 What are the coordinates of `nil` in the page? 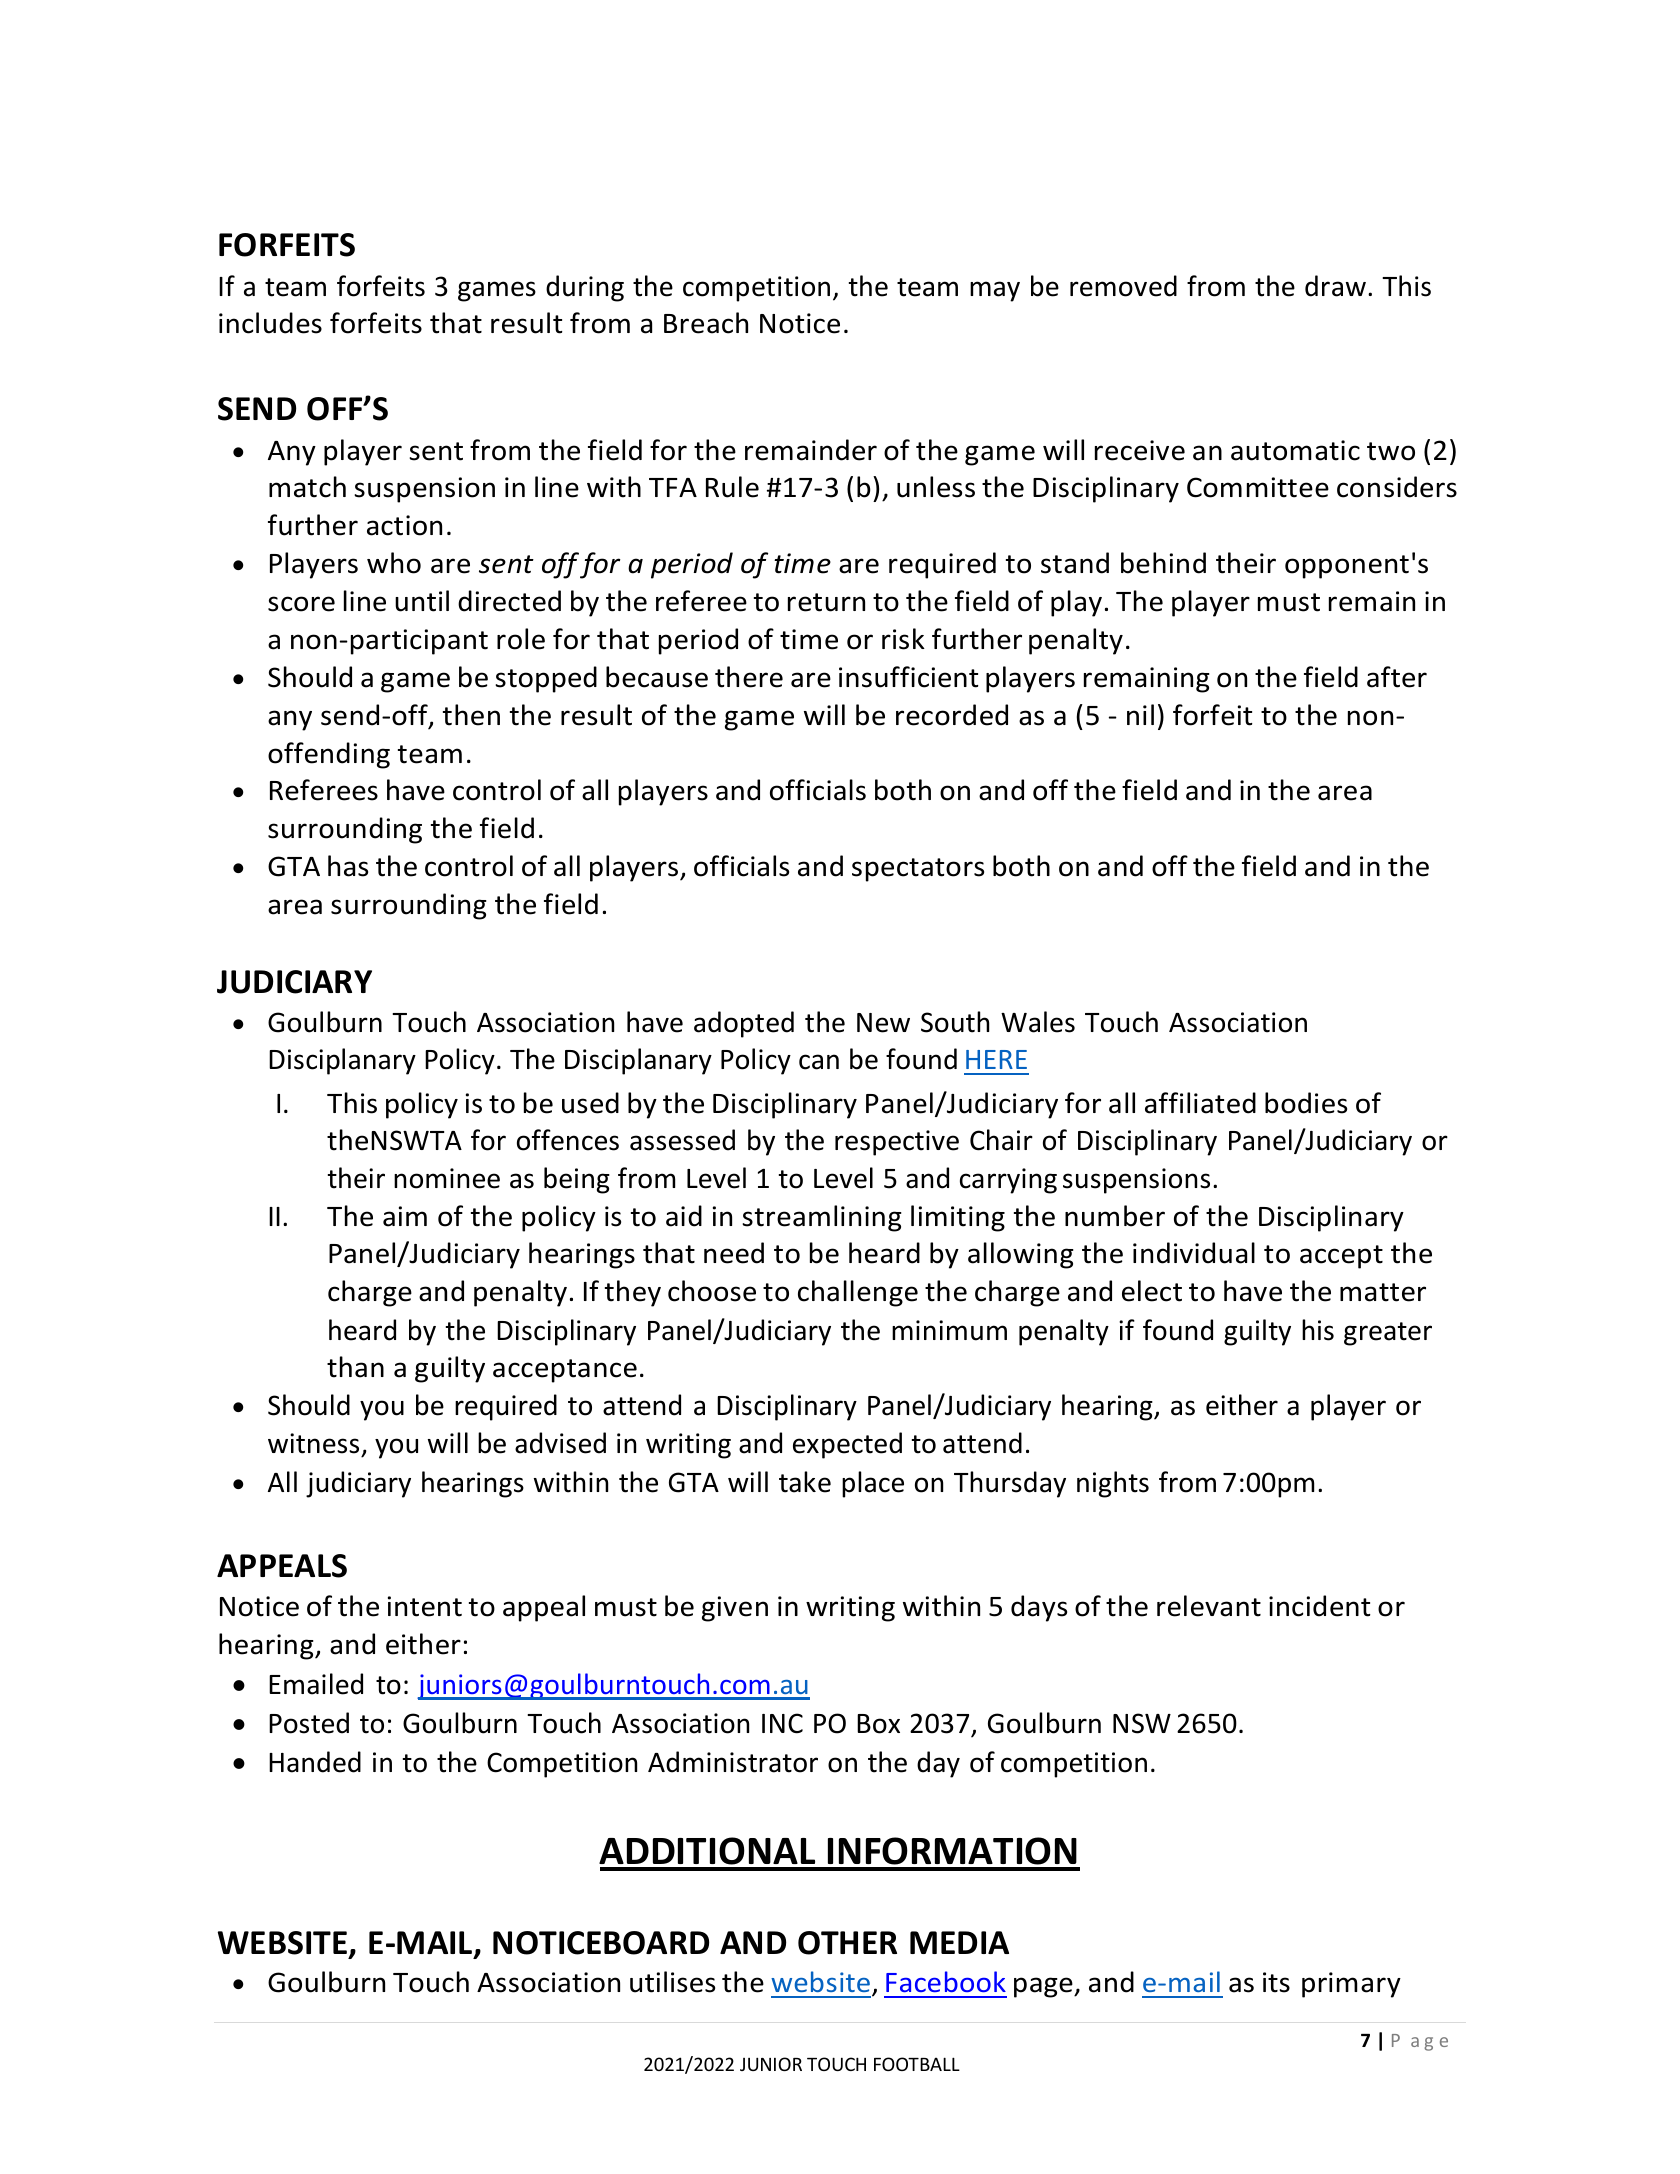 It's located at (1140, 714).
